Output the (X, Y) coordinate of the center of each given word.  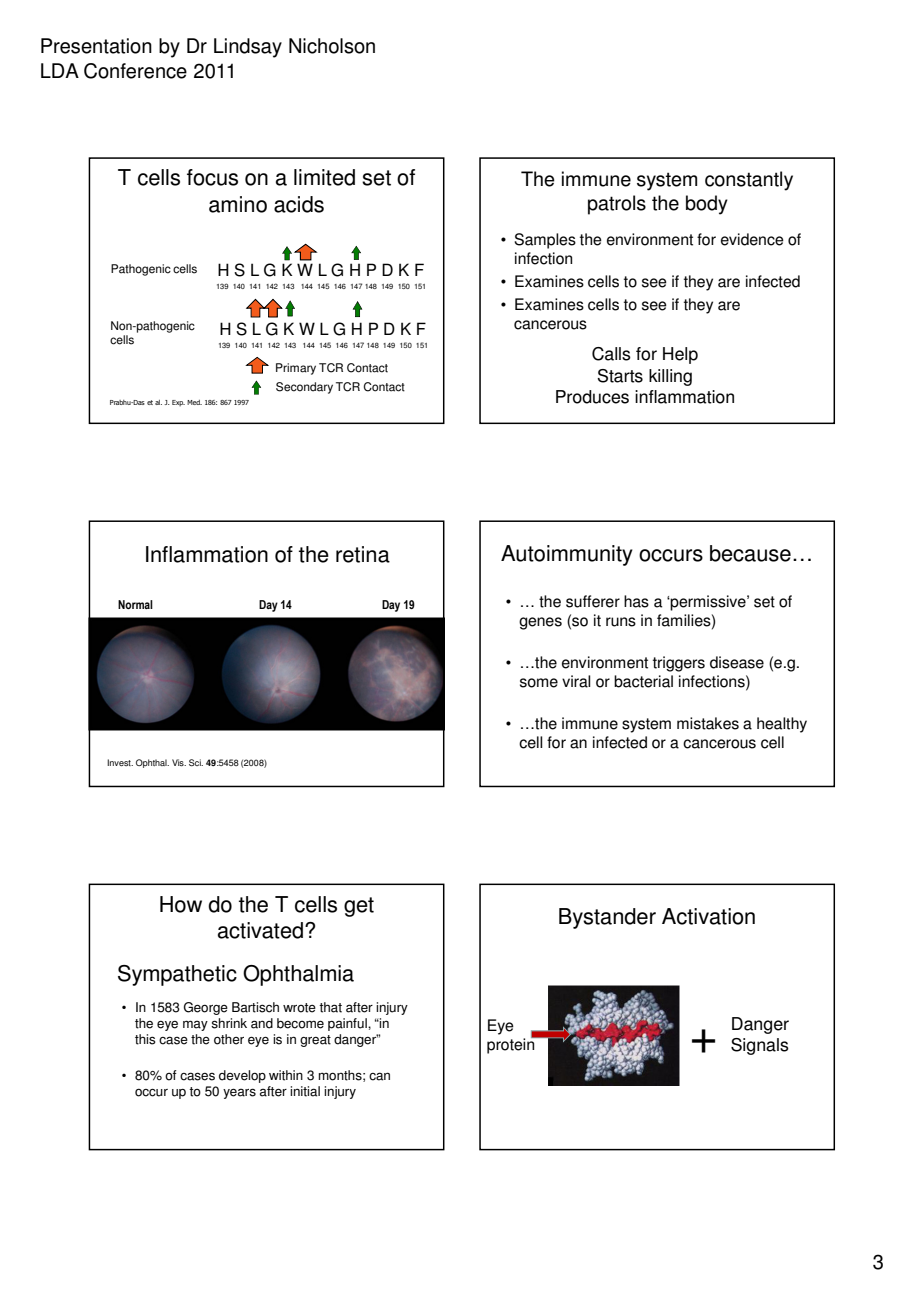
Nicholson (332, 46)
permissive (708, 603)
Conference (135, 71)
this (145, 1039)
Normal (135, 604)
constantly (749, 181)
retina (363, 554)
